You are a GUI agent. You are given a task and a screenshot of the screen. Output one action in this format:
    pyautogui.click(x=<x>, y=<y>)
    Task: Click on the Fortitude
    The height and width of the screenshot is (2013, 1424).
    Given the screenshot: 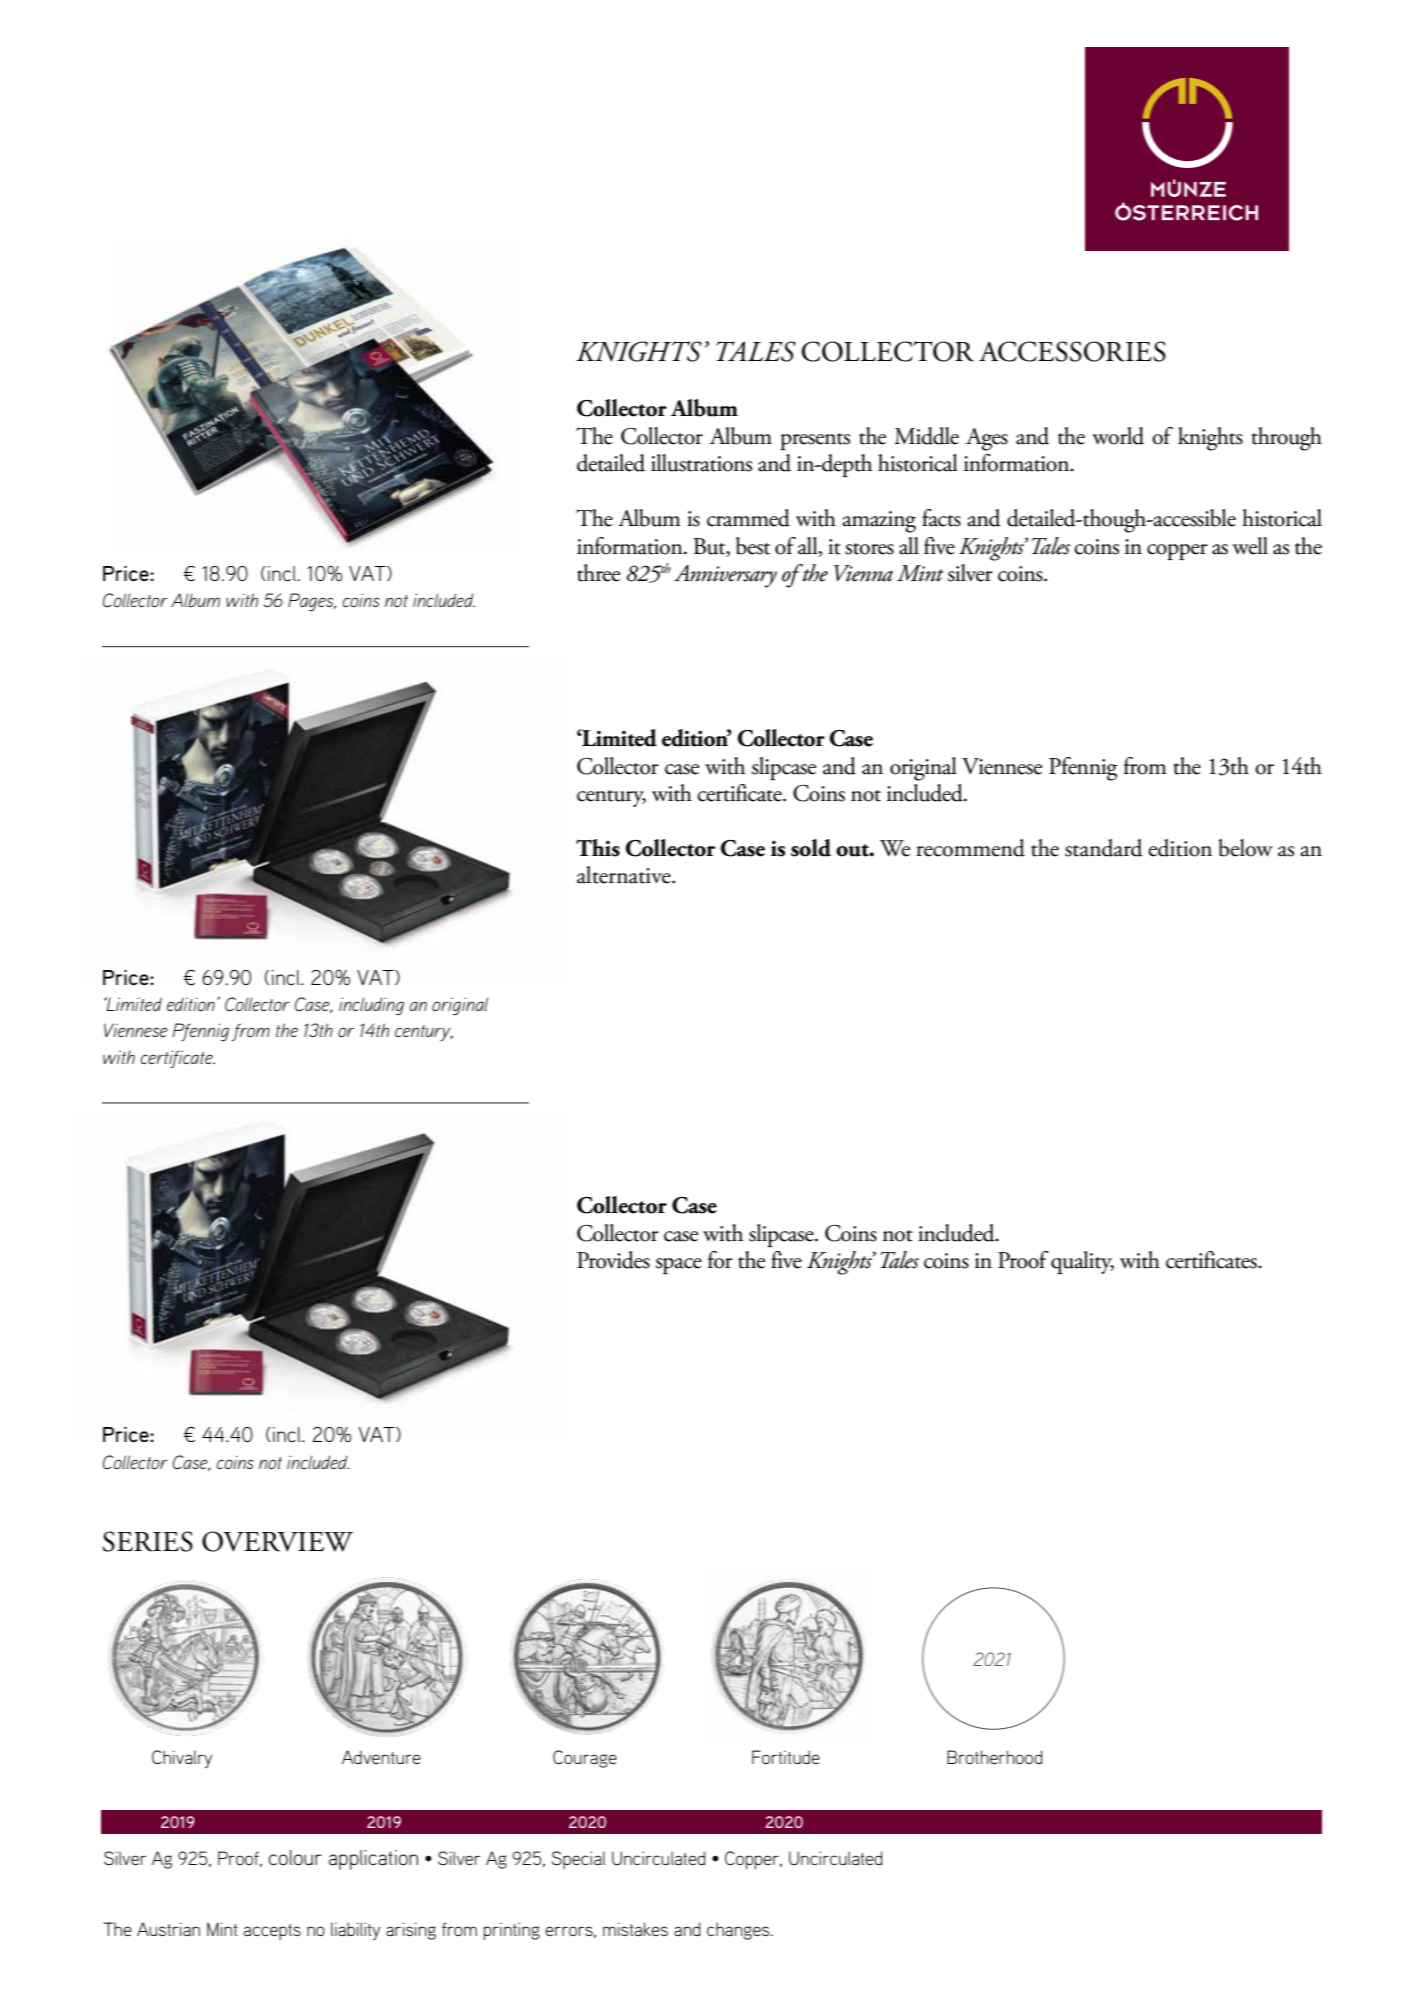 What is the action you would take?
    pyautogui.click(x=786, y=1757)
